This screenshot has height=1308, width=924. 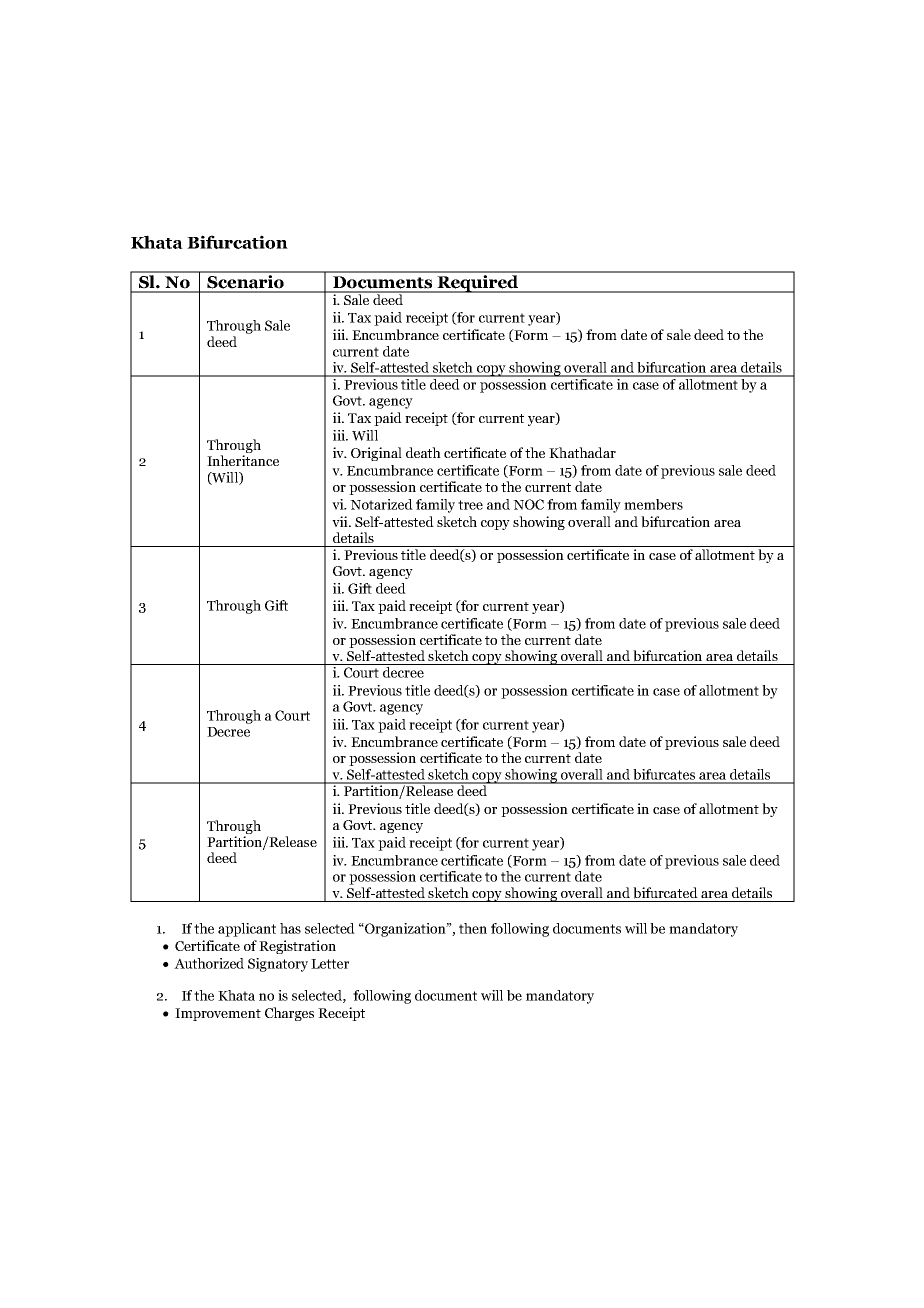 I want to click on vii, so click(x=341, y=521).
